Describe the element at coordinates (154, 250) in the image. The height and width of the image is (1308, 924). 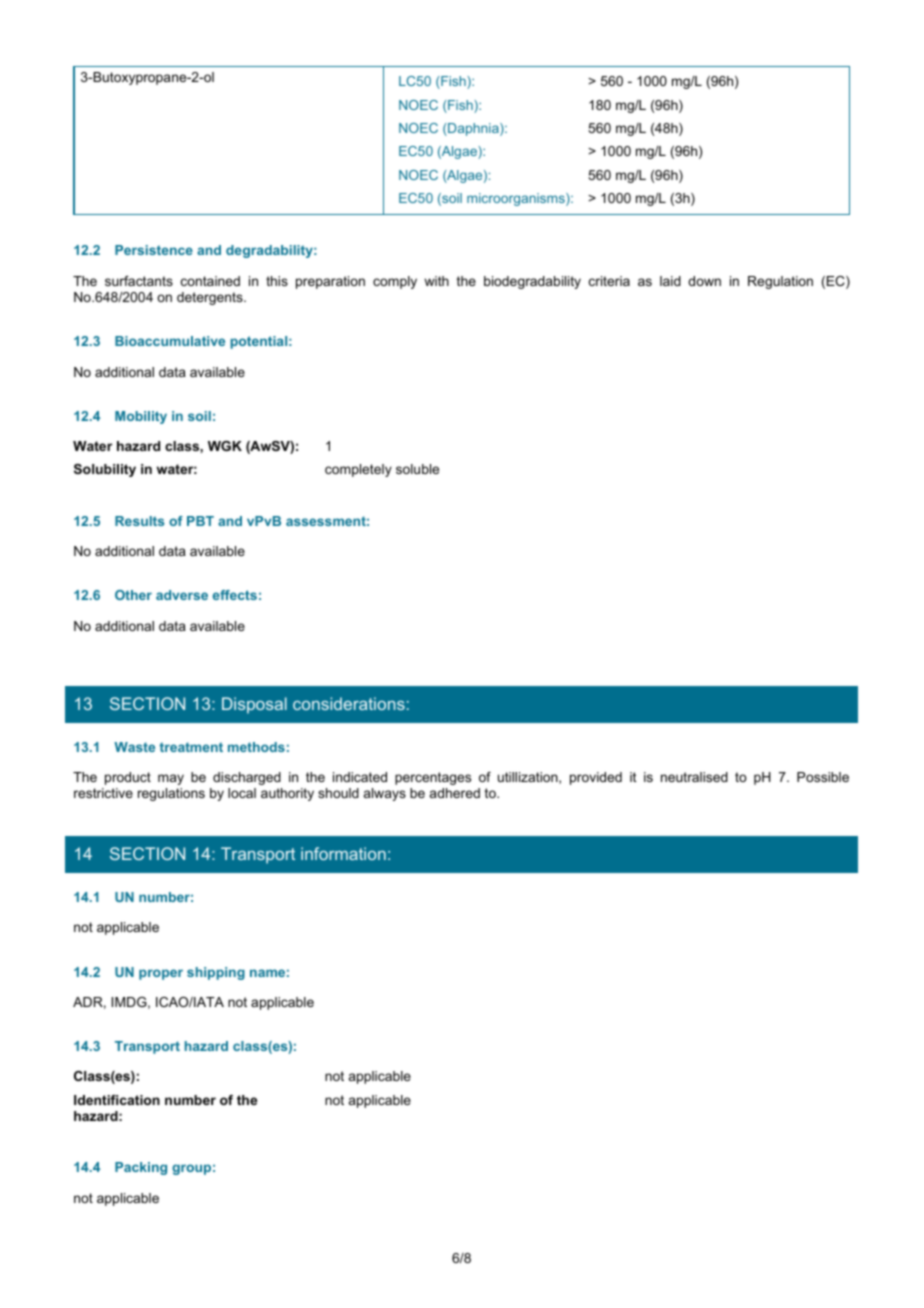
I see `Persistence` at that location.
